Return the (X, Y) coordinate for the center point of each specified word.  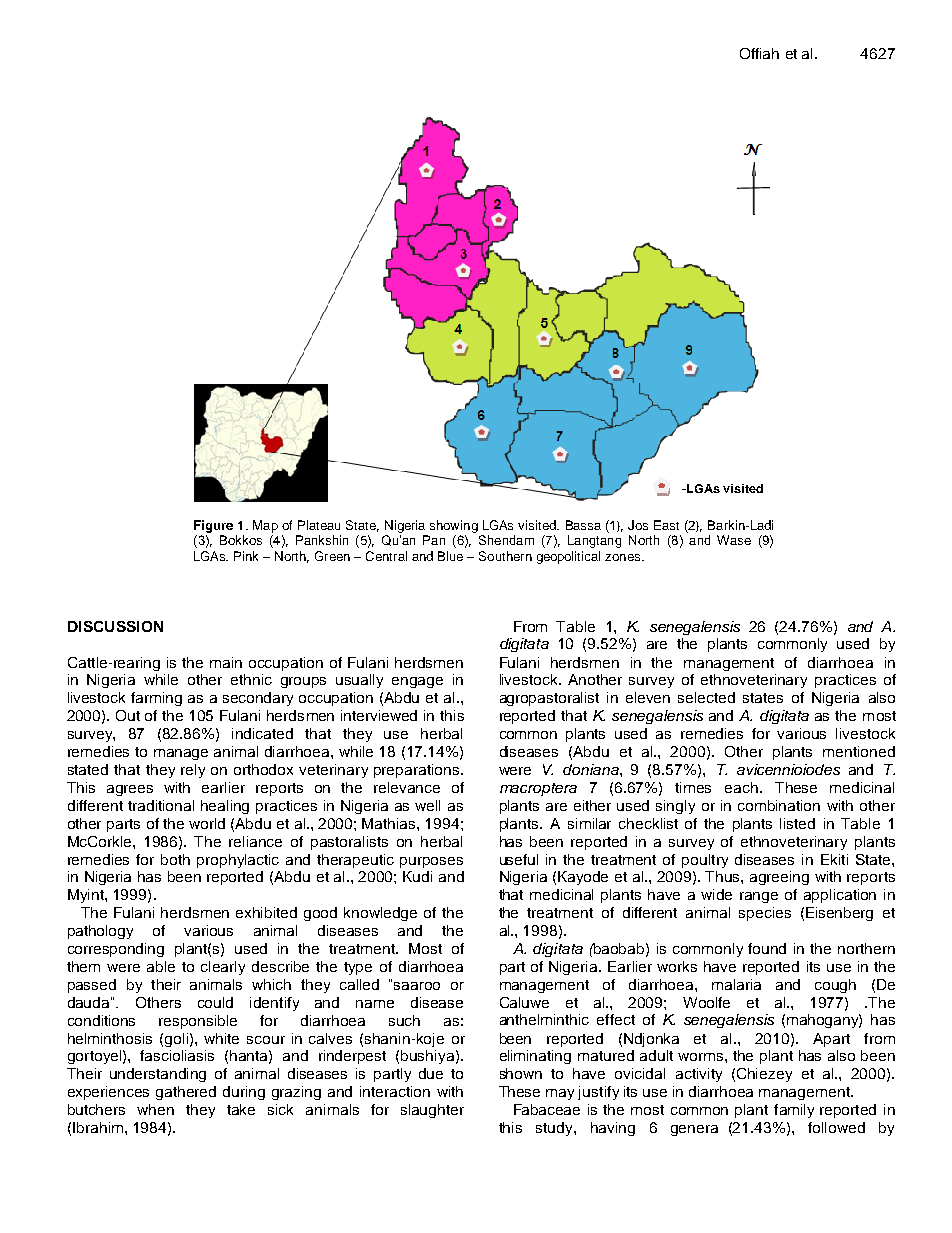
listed (797, 823)
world (207, 823)
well (427, 805)
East (666, 525)
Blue (450, 556)
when (155, 1109)
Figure (213, 526)
